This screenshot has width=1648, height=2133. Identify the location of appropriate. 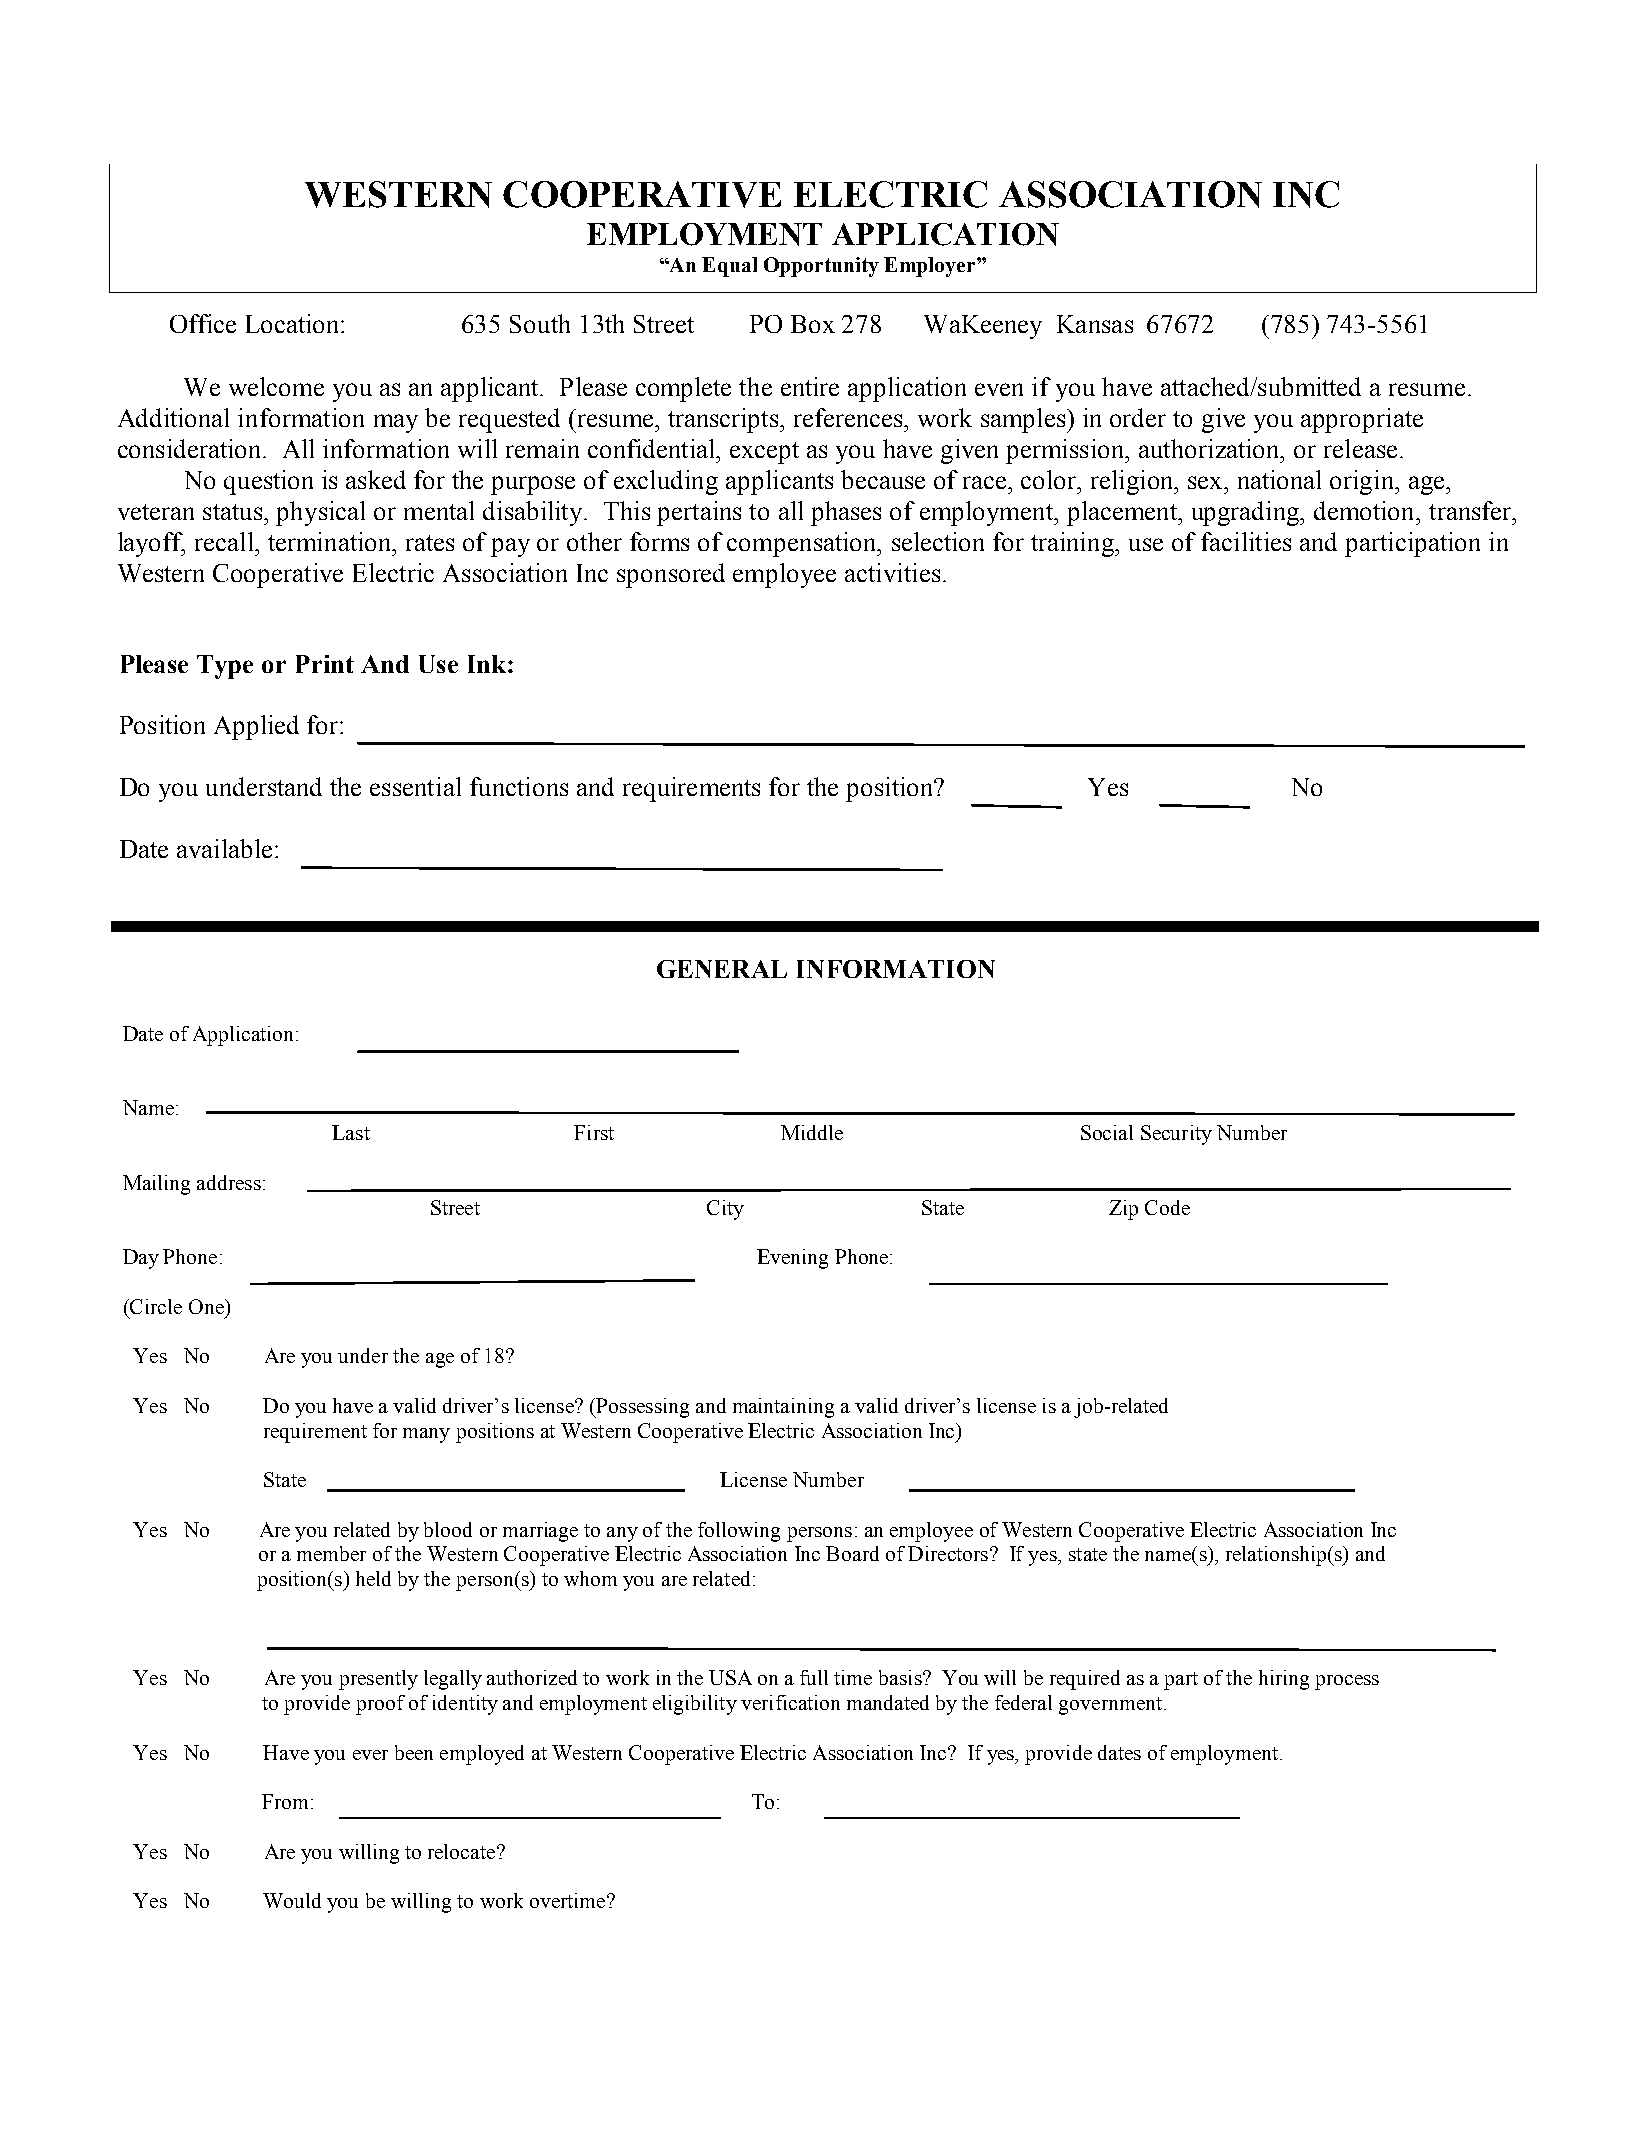
(1362, 420).
